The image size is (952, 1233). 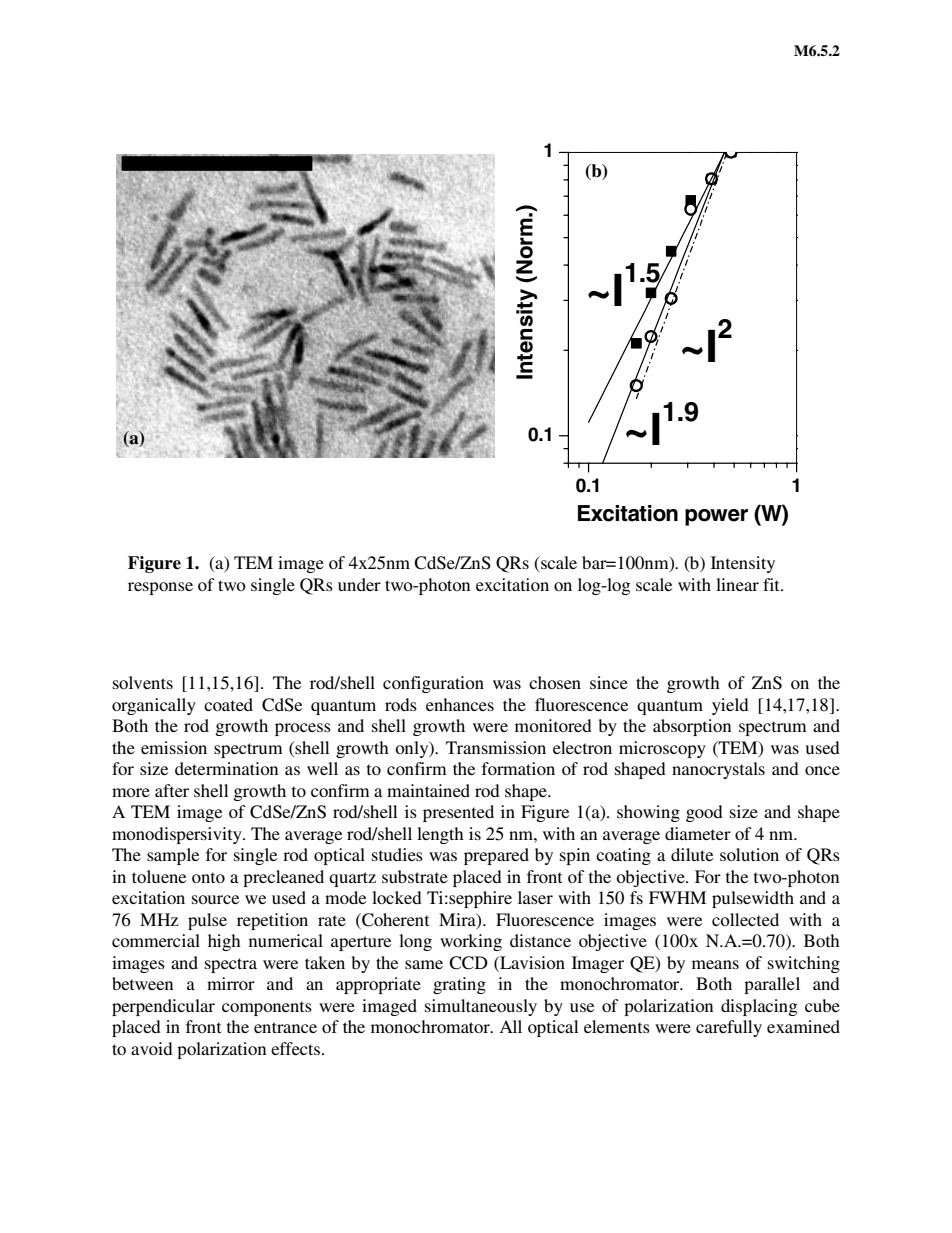 What do you see at coordinates (285, 1027) in the image?
I see `entrance` at bounding box center [285, 1027].
